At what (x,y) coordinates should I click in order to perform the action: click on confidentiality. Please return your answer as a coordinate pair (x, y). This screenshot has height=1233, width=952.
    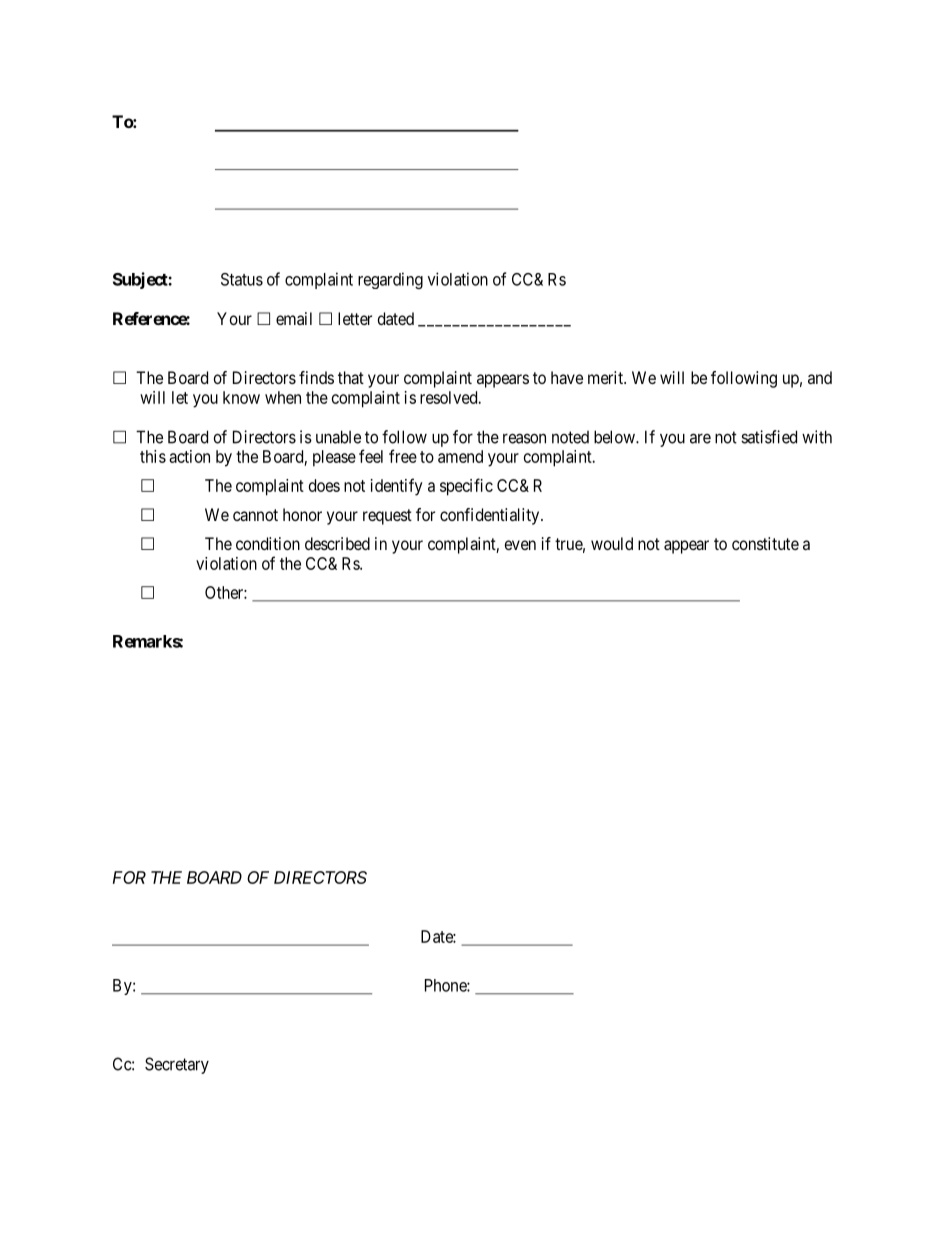
    Looking at the image, I should click on (491, 516).
